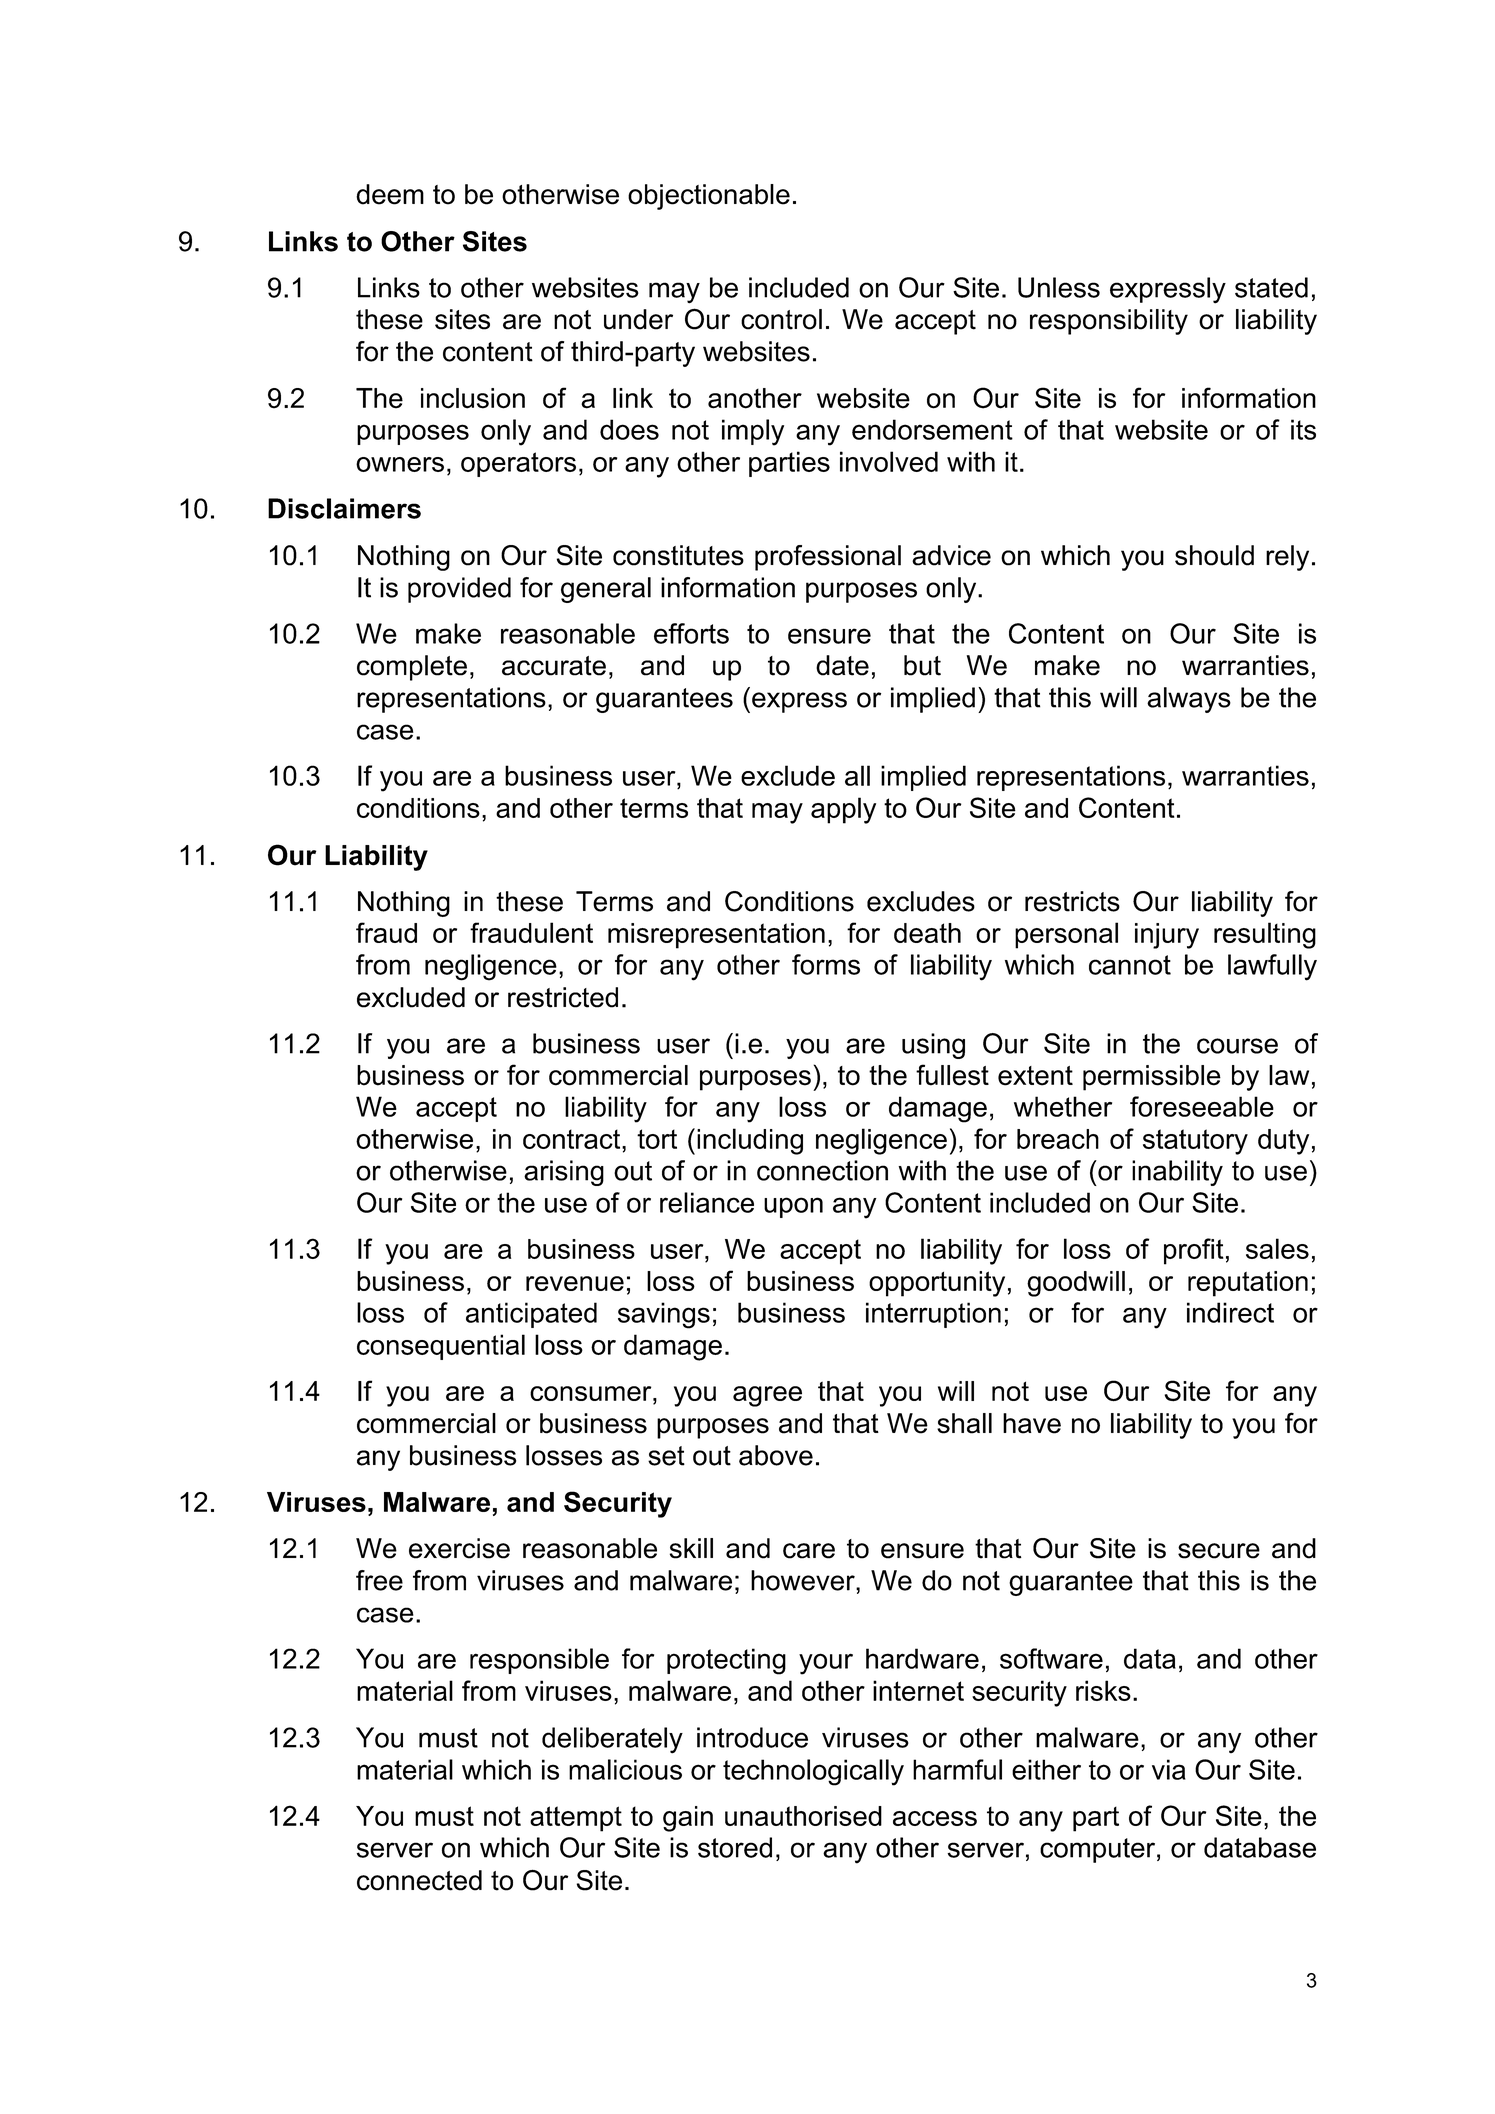  I want to click on via, so click(1169, 1769).
